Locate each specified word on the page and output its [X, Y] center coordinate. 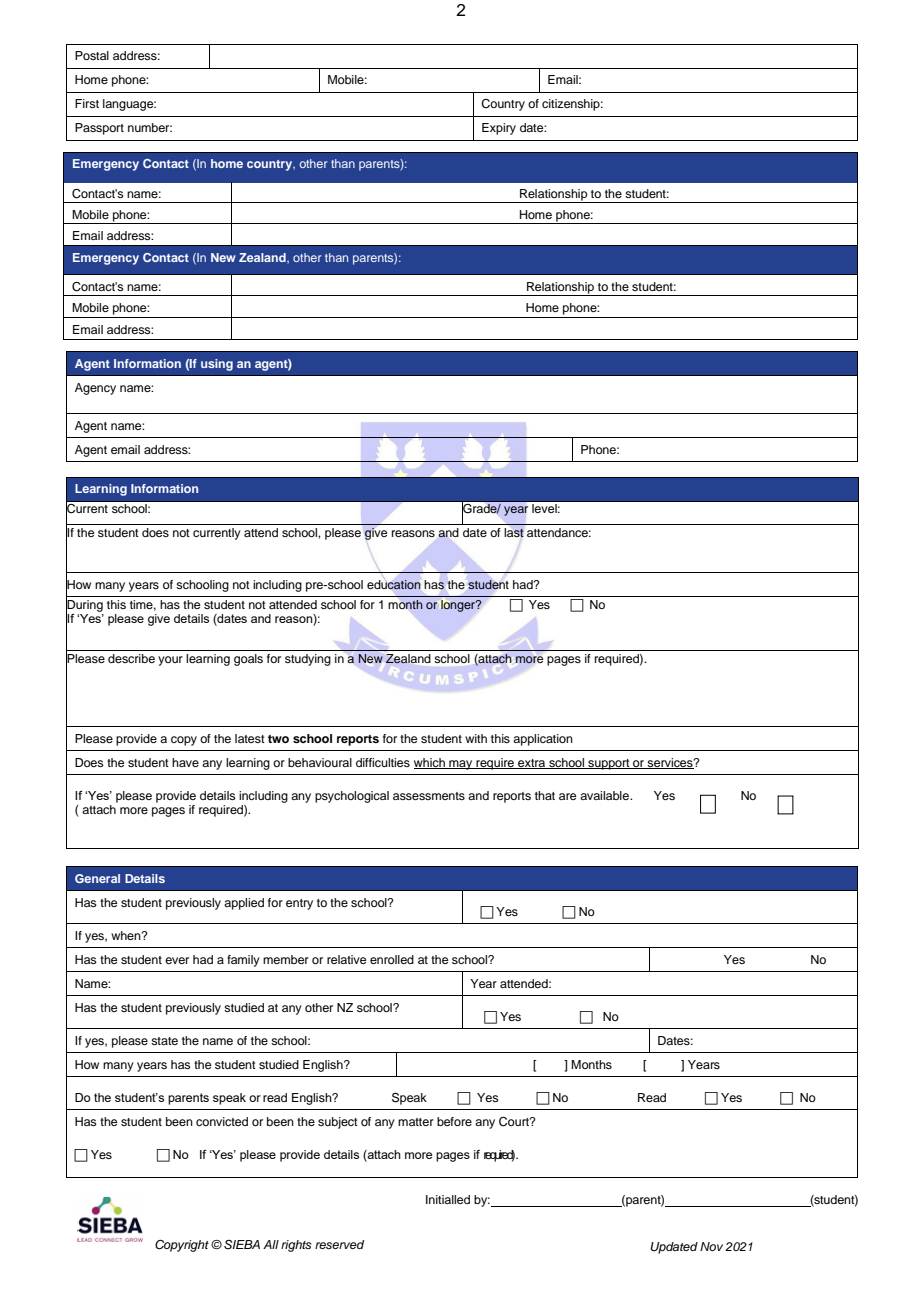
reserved [339, 1244]
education [394, 585]
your [170, 661]
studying [308, 660]
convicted [222, 1121]
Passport [99, 129]
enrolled [392, 959]
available [605, 795]
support [609, 764]
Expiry [499, 129]
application [543, 740]
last [514, 532]
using [217, 365]
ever [177, 960]
